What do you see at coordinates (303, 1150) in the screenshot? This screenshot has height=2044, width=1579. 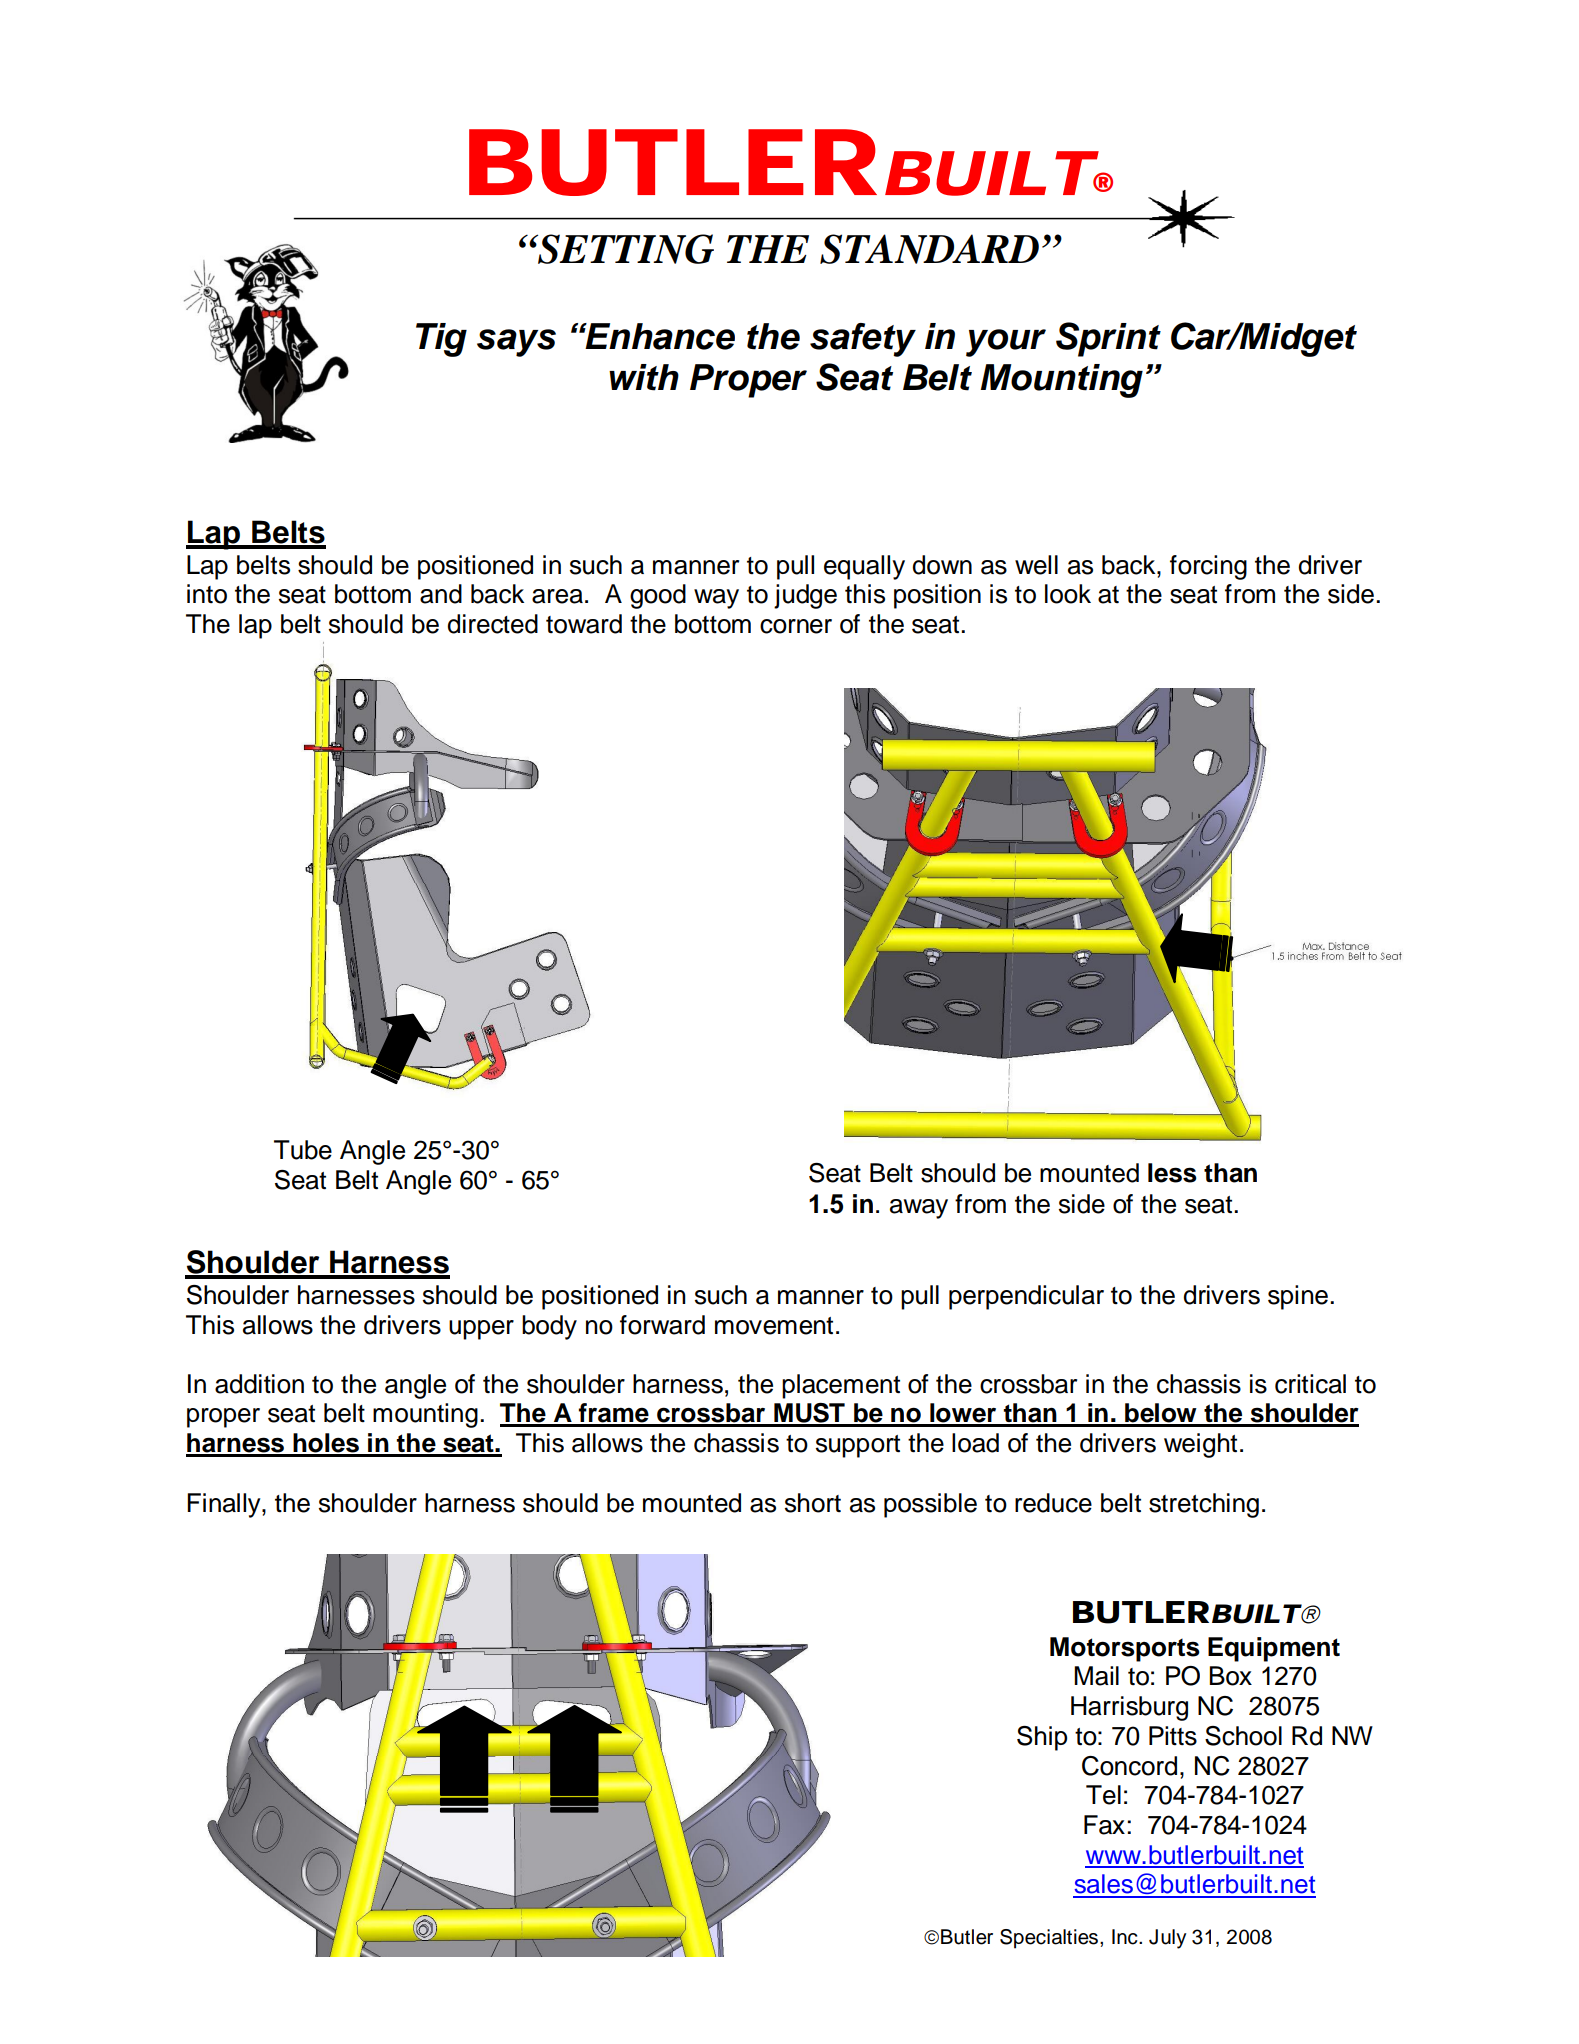 I see `Tube` at bounding box center [303, 1150].
